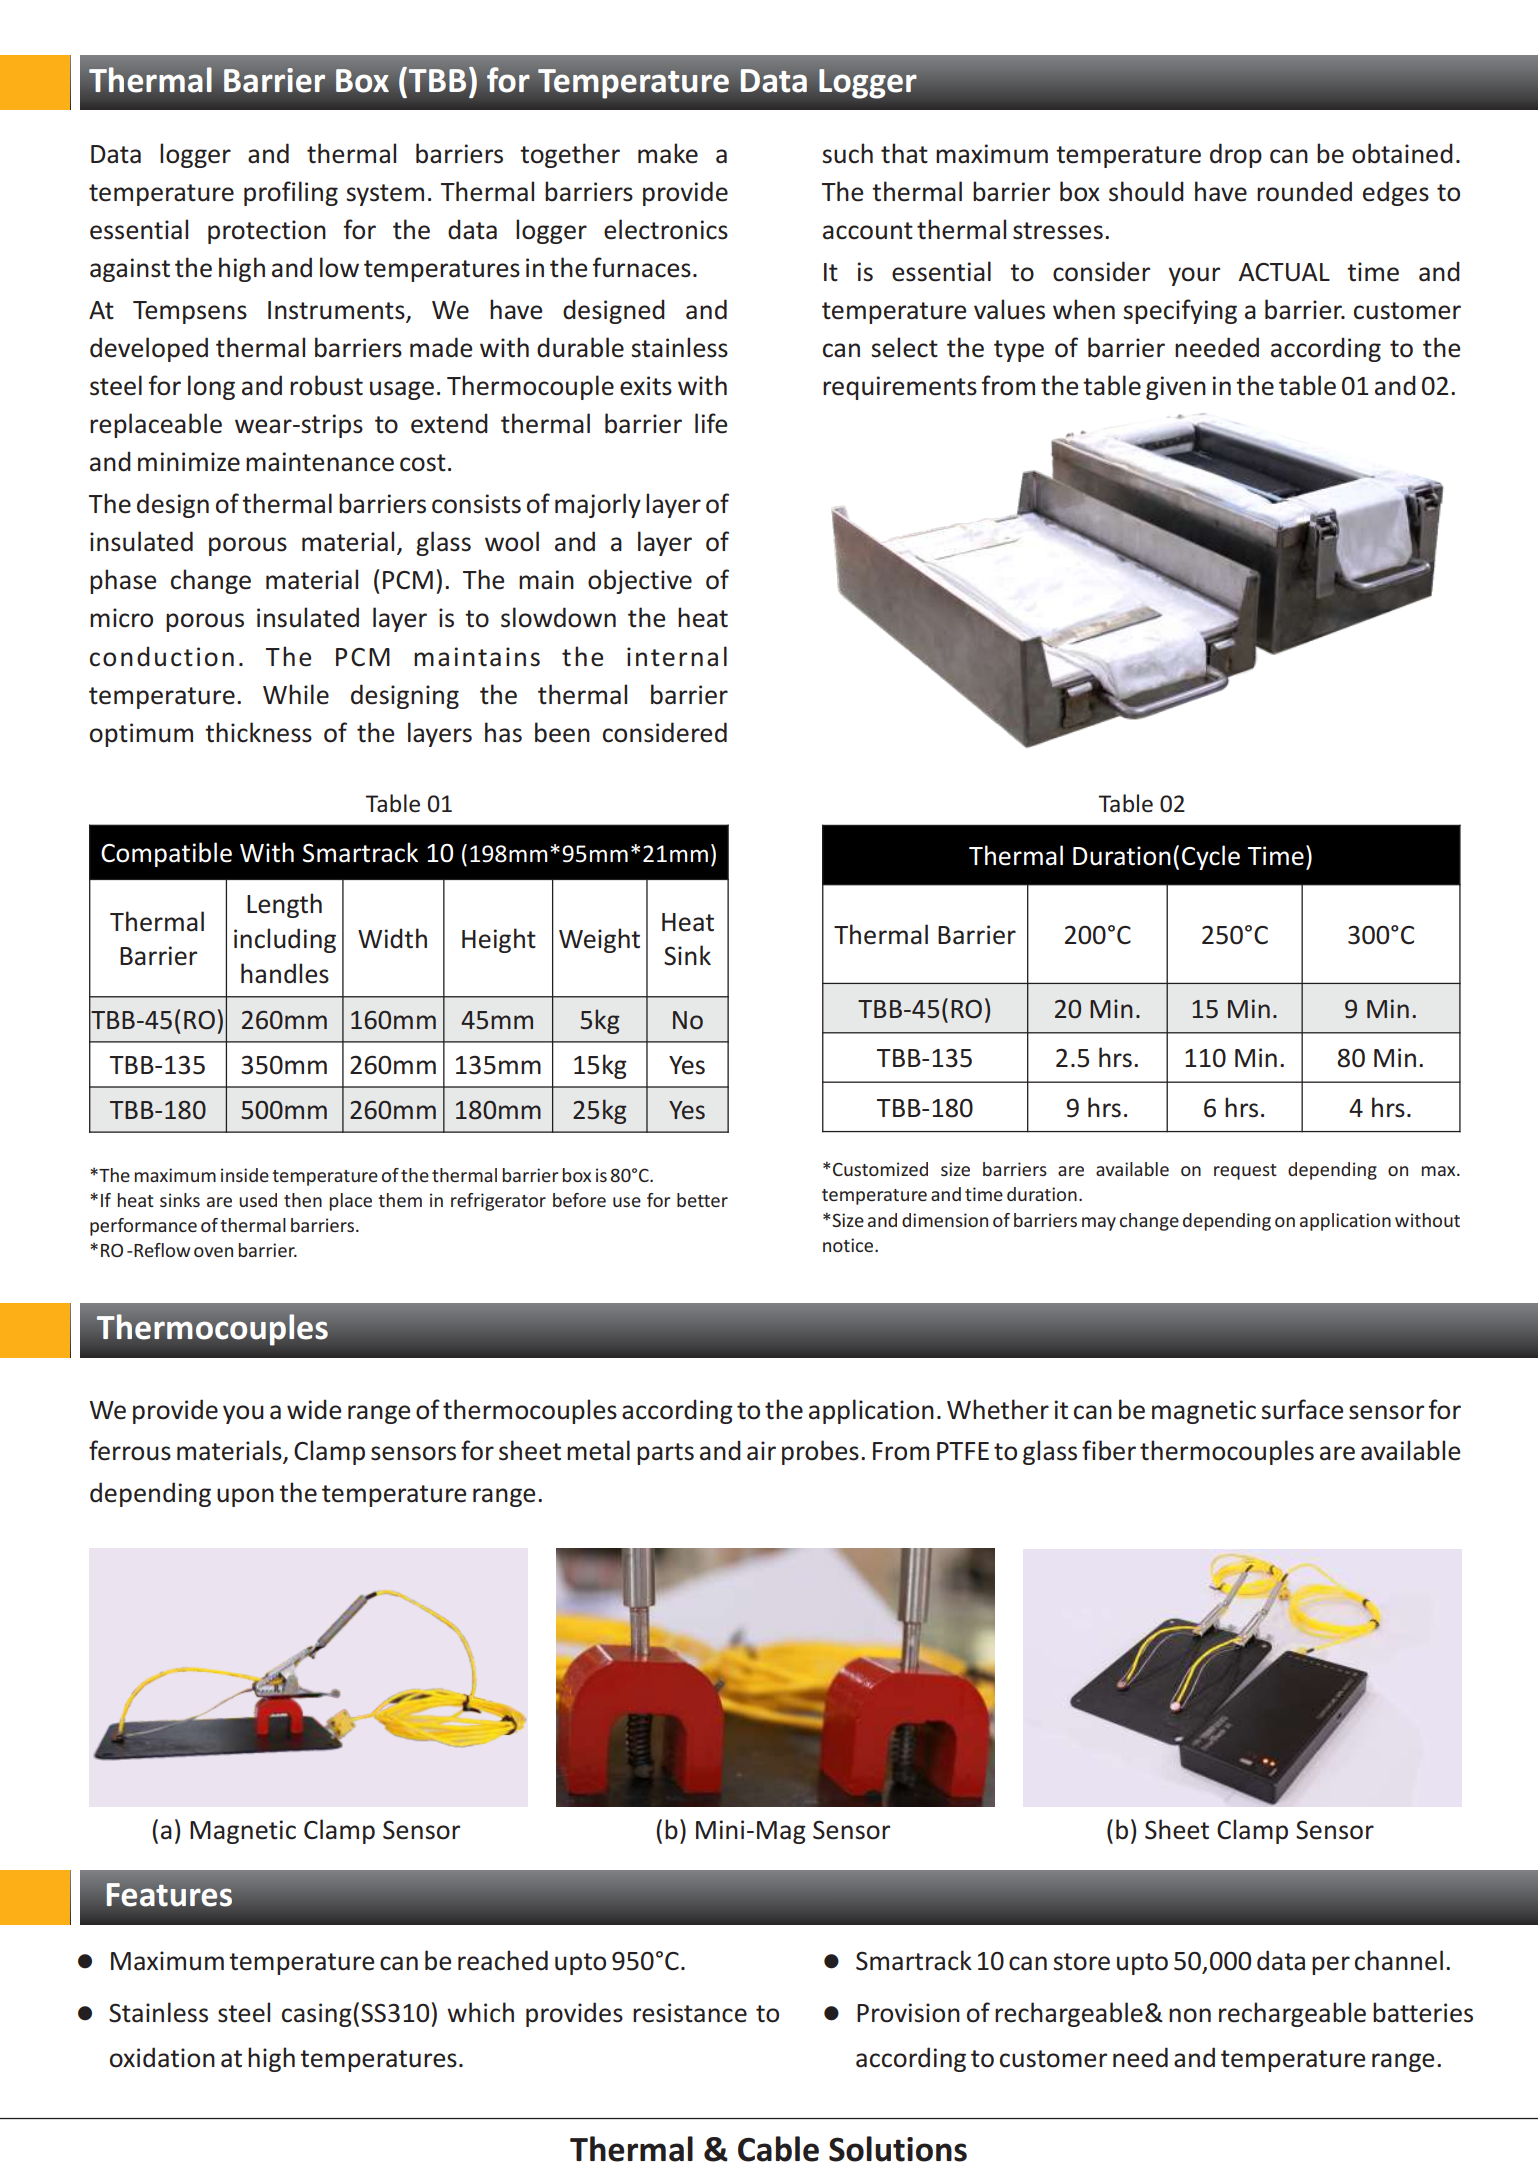 Image resolution: width=1538 pixels, height=2175 pixels. What do you see at coordinates (1304, 191) in the image?
I see `rounded` at bounding box center [1304, 191].
